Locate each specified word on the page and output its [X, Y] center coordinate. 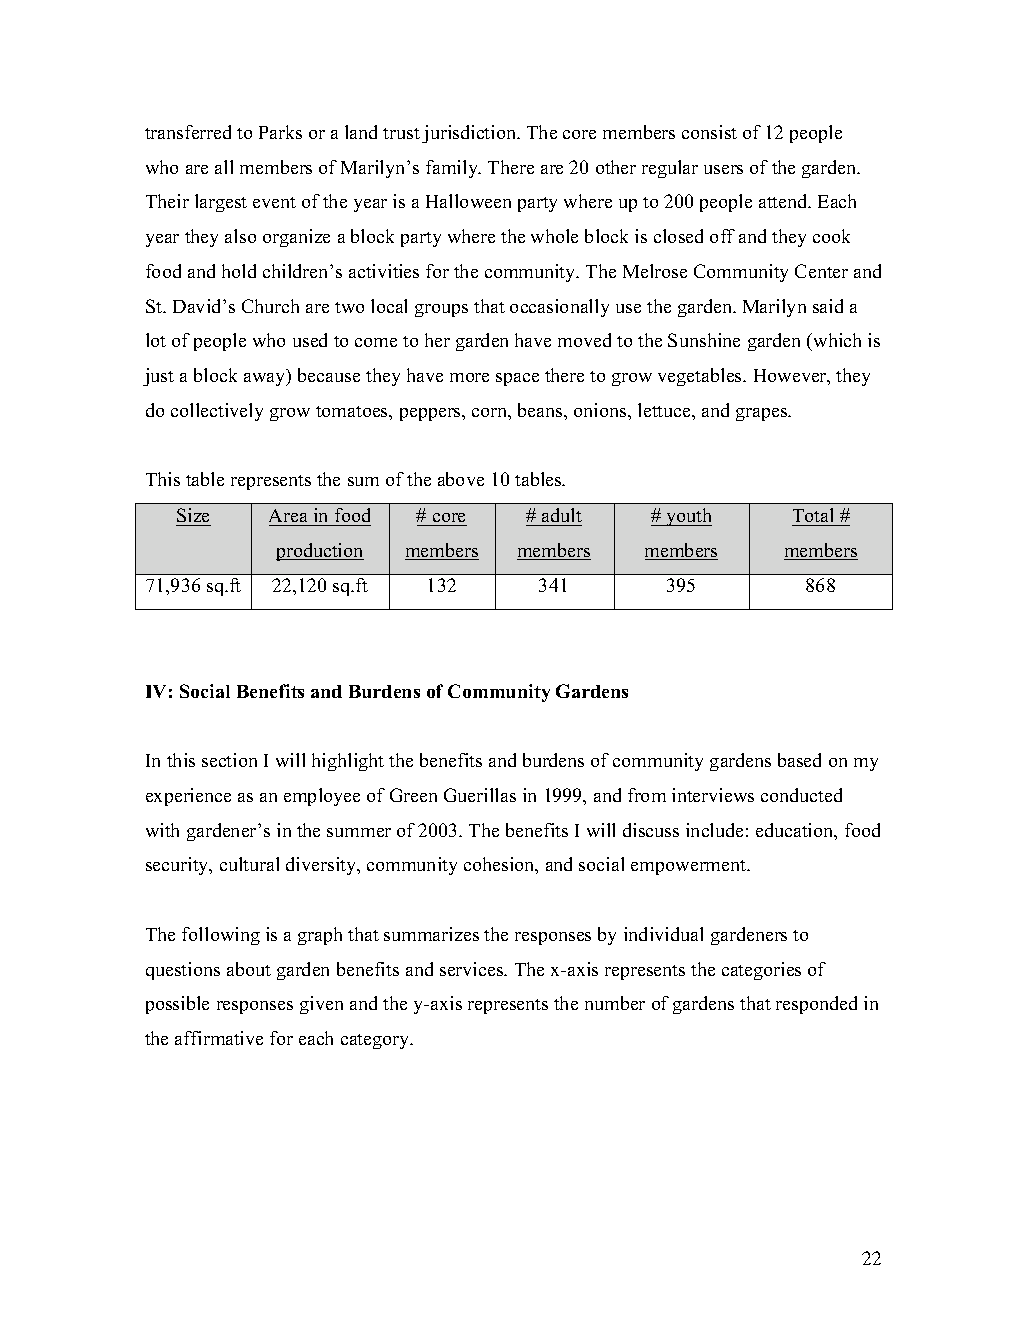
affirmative [219, 1038]
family [453, 169]
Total [814, 517]
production [320, 552]
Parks [280, 132]
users [723, 169]
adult [561, 517]
